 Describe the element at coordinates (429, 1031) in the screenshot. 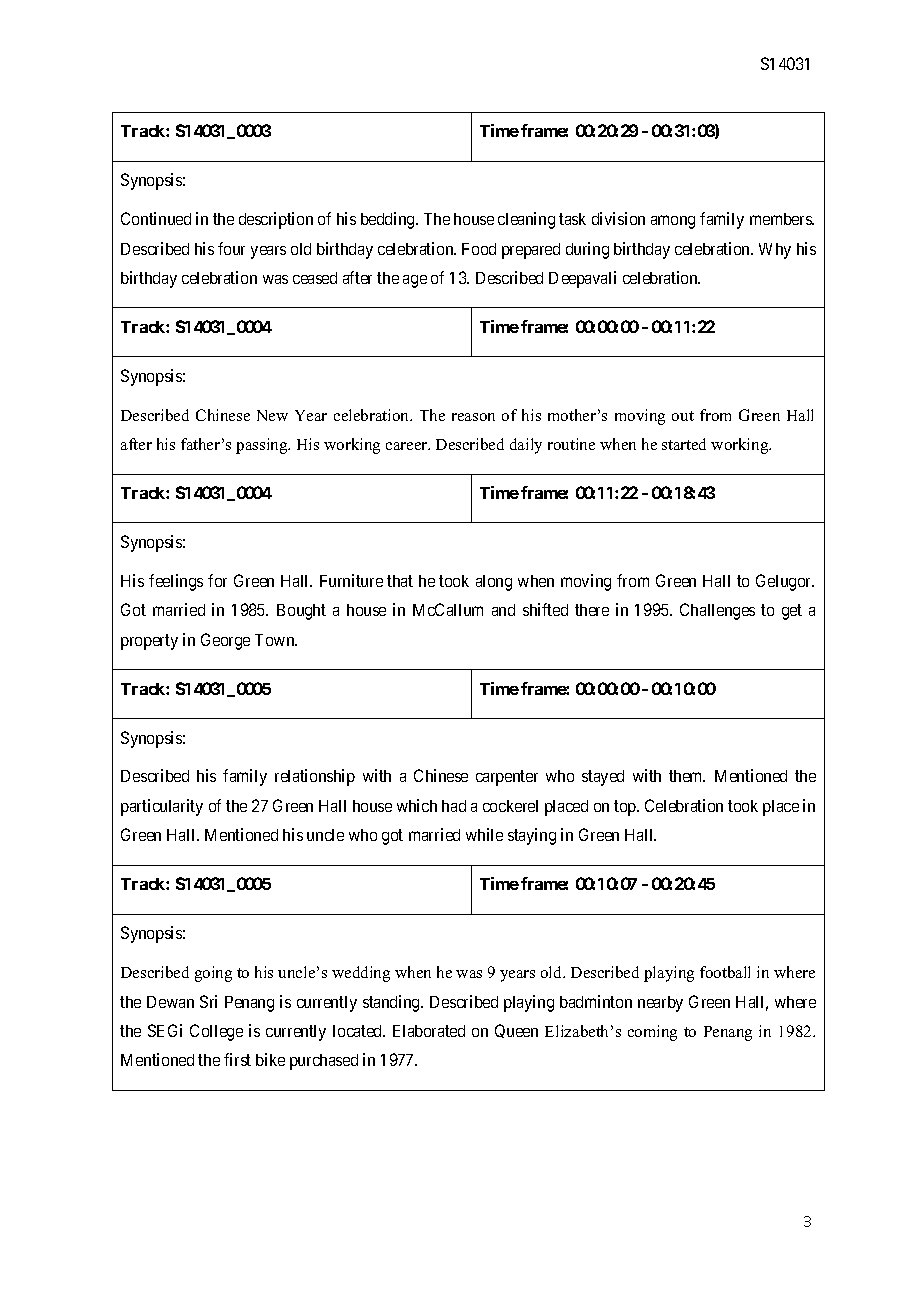

I see `Elaborated` at that location.
